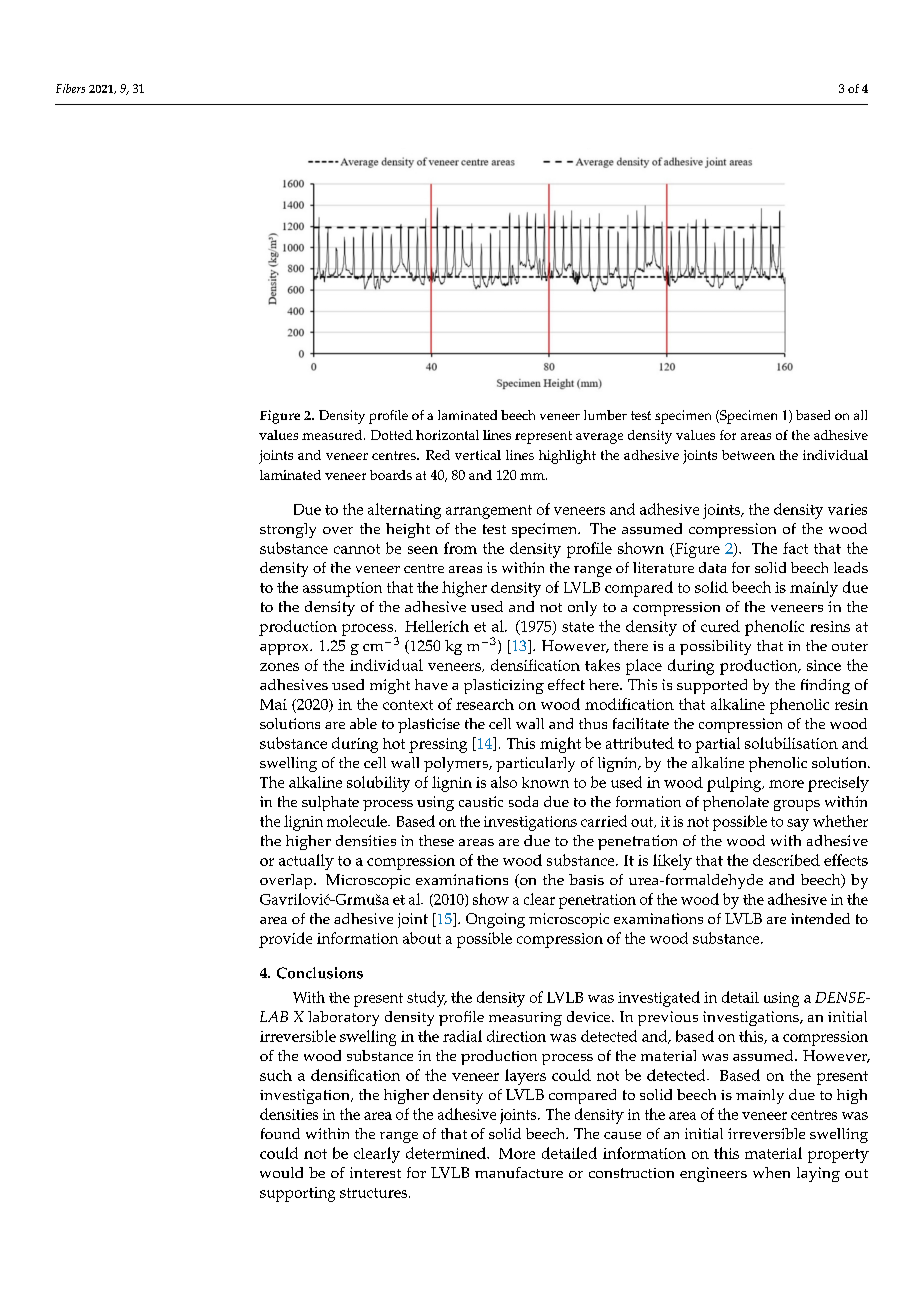  I want to click on horizontal, so click(447, 435).
